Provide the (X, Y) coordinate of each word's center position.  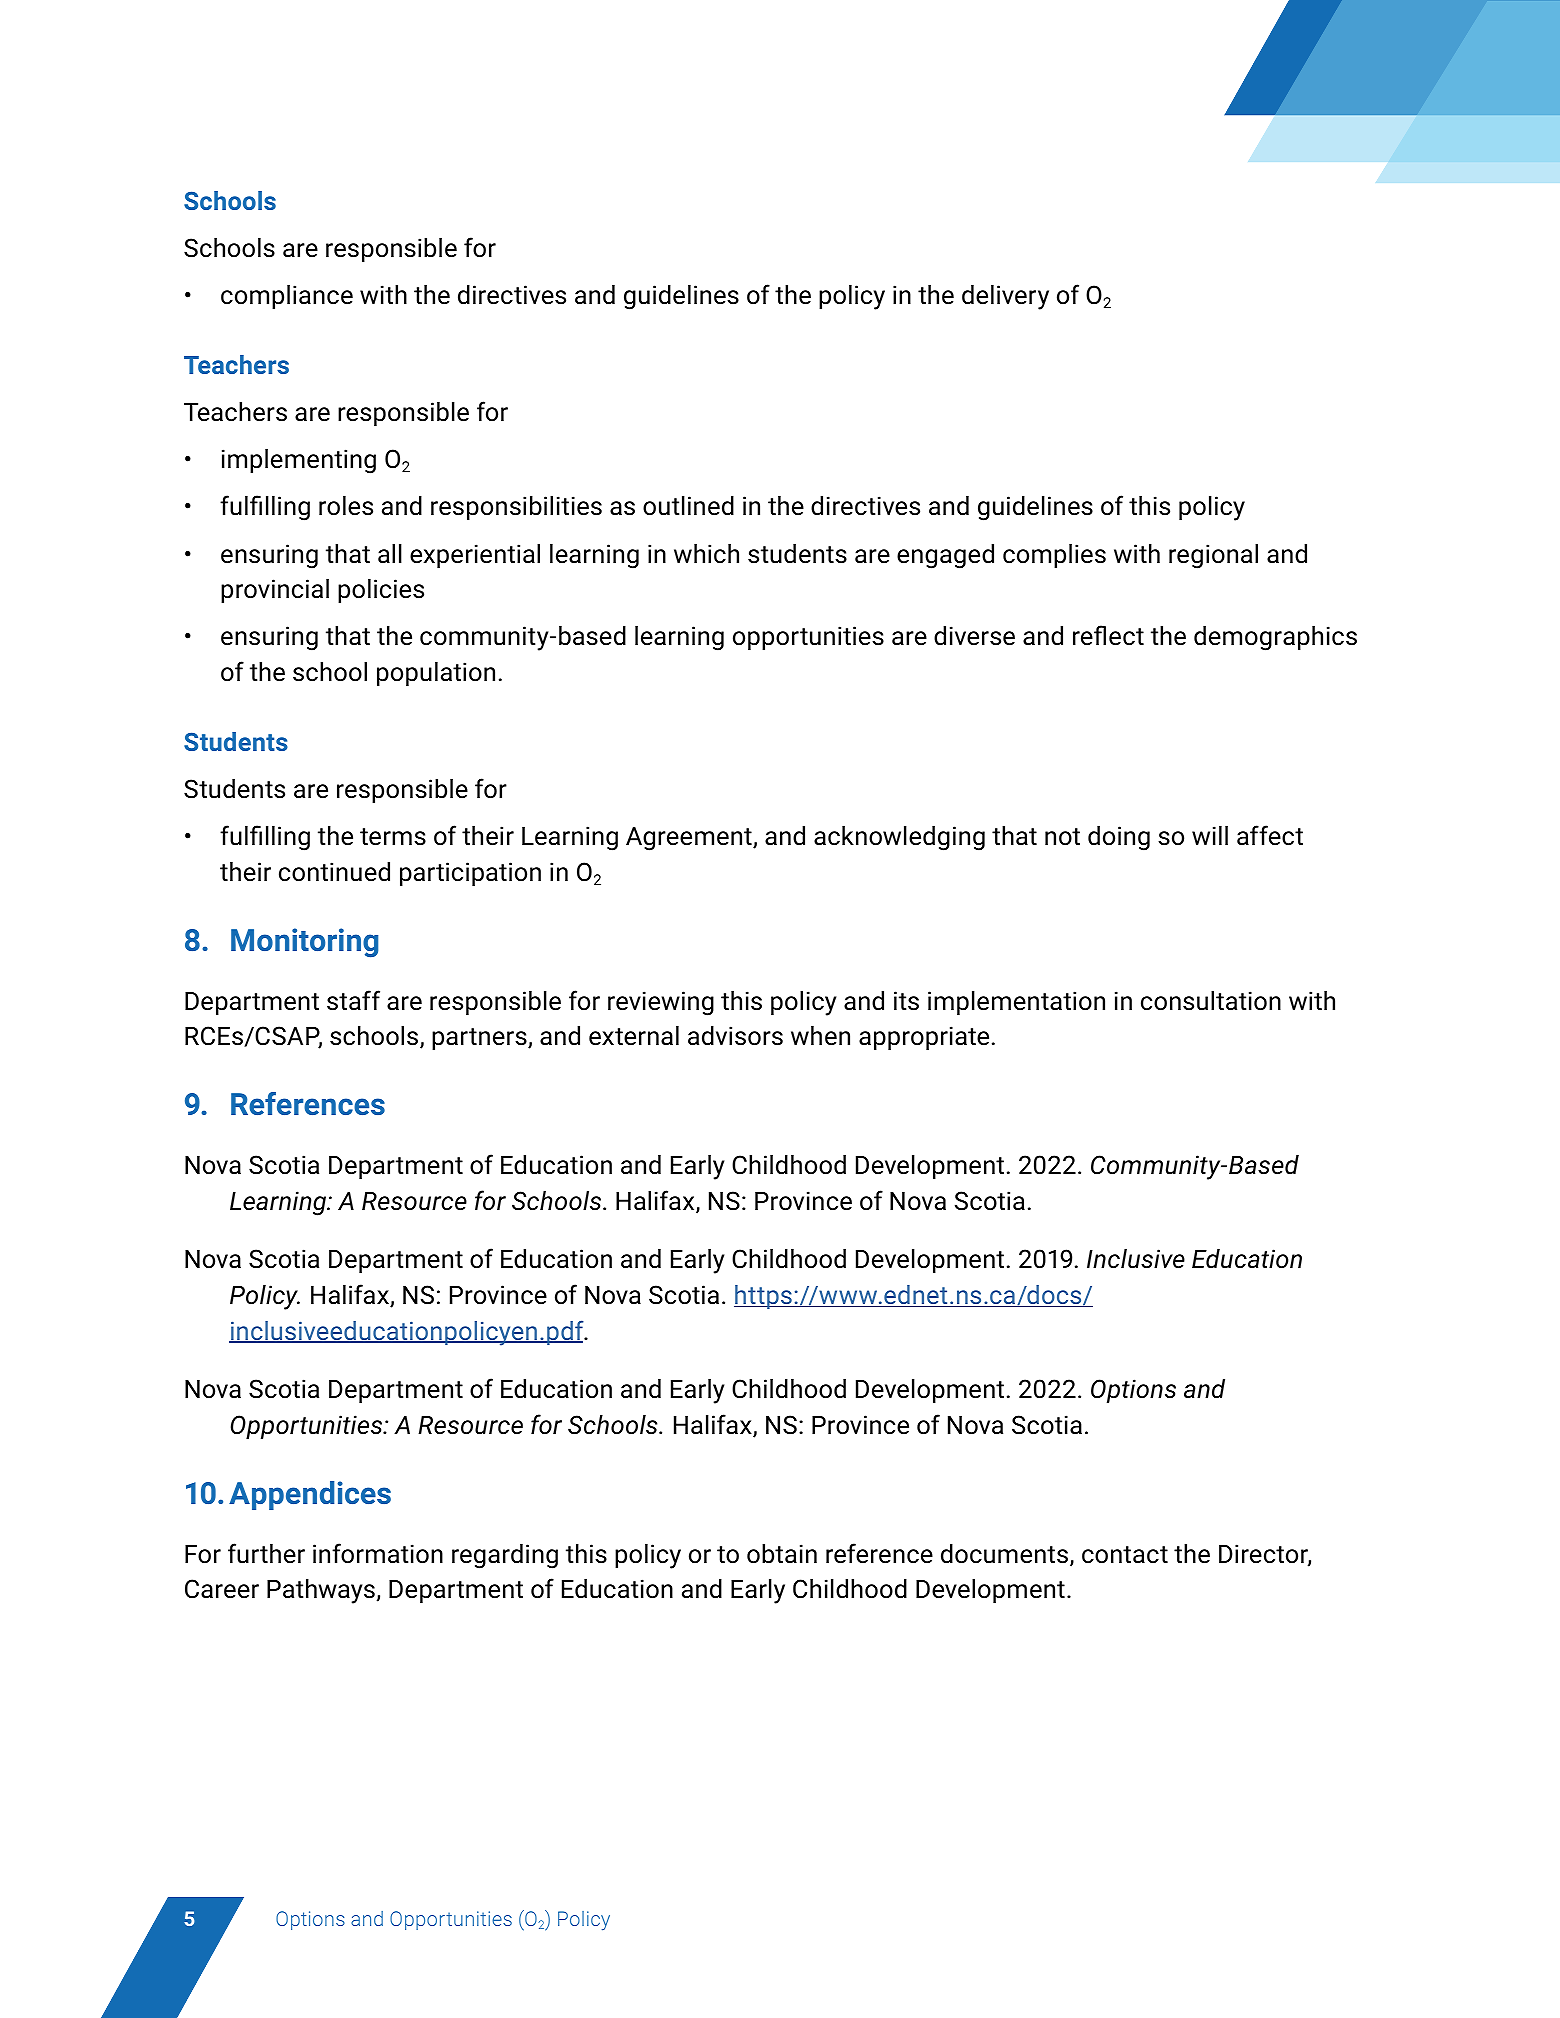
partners (480, 1039)
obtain (782, 1554)
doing (1119, 838)
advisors (735, 1036)
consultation (1211, 1001)
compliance (287, 297)
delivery (1005, 297)
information (378, 1553)
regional (1213, 556)
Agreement (690, 839)
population (436, 674)
